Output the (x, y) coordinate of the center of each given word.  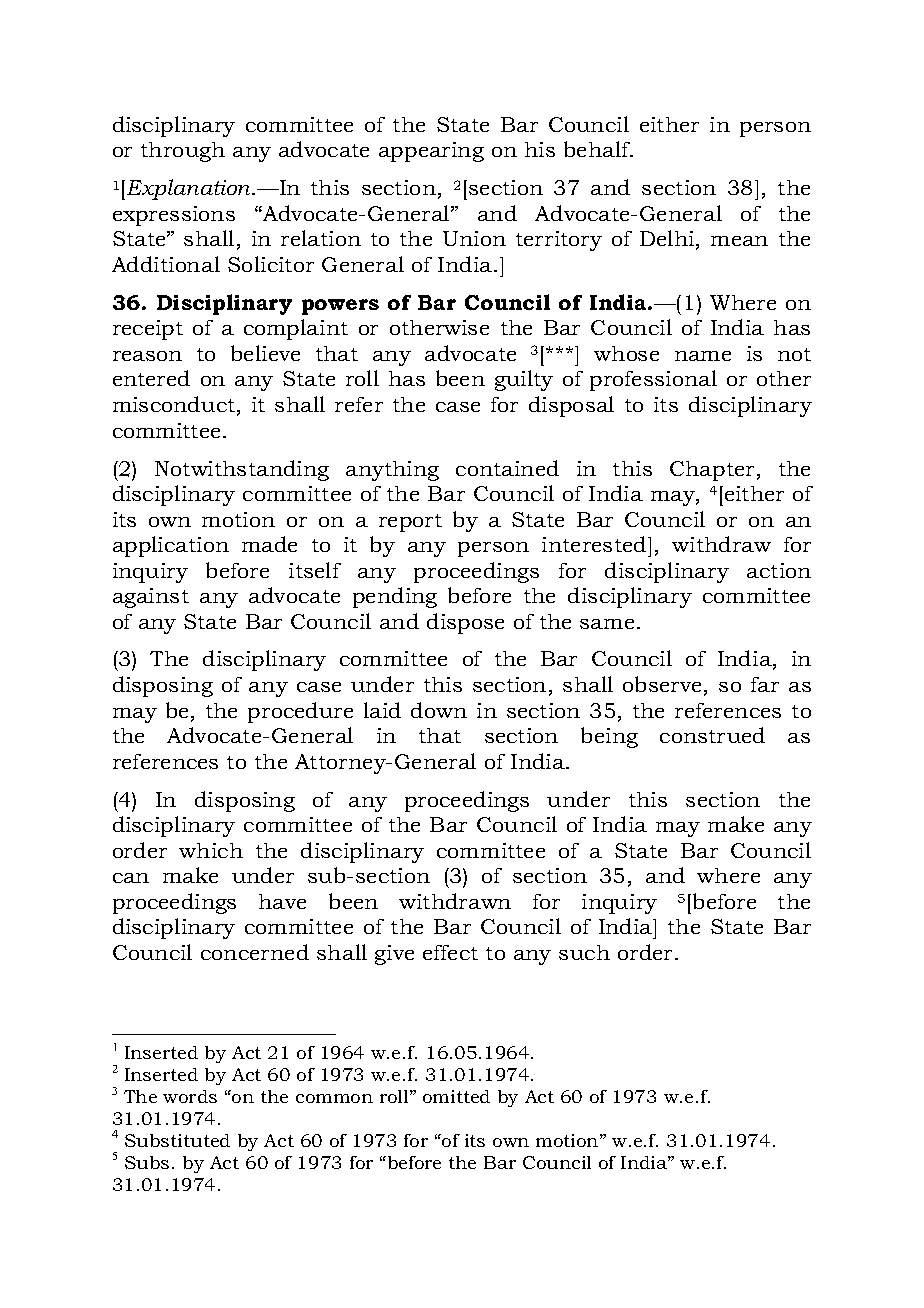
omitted (456, 1096)
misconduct (175, 405)
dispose (465, 623)
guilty (524, 380)
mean (739, 241)
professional (653, 380)
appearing (431, 152)
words (190, 1096)
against (151, 598)
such (584, 952)
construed (712, 735)
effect (450, 952)
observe (664, 685)
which (211, 850)
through (183, 152)
